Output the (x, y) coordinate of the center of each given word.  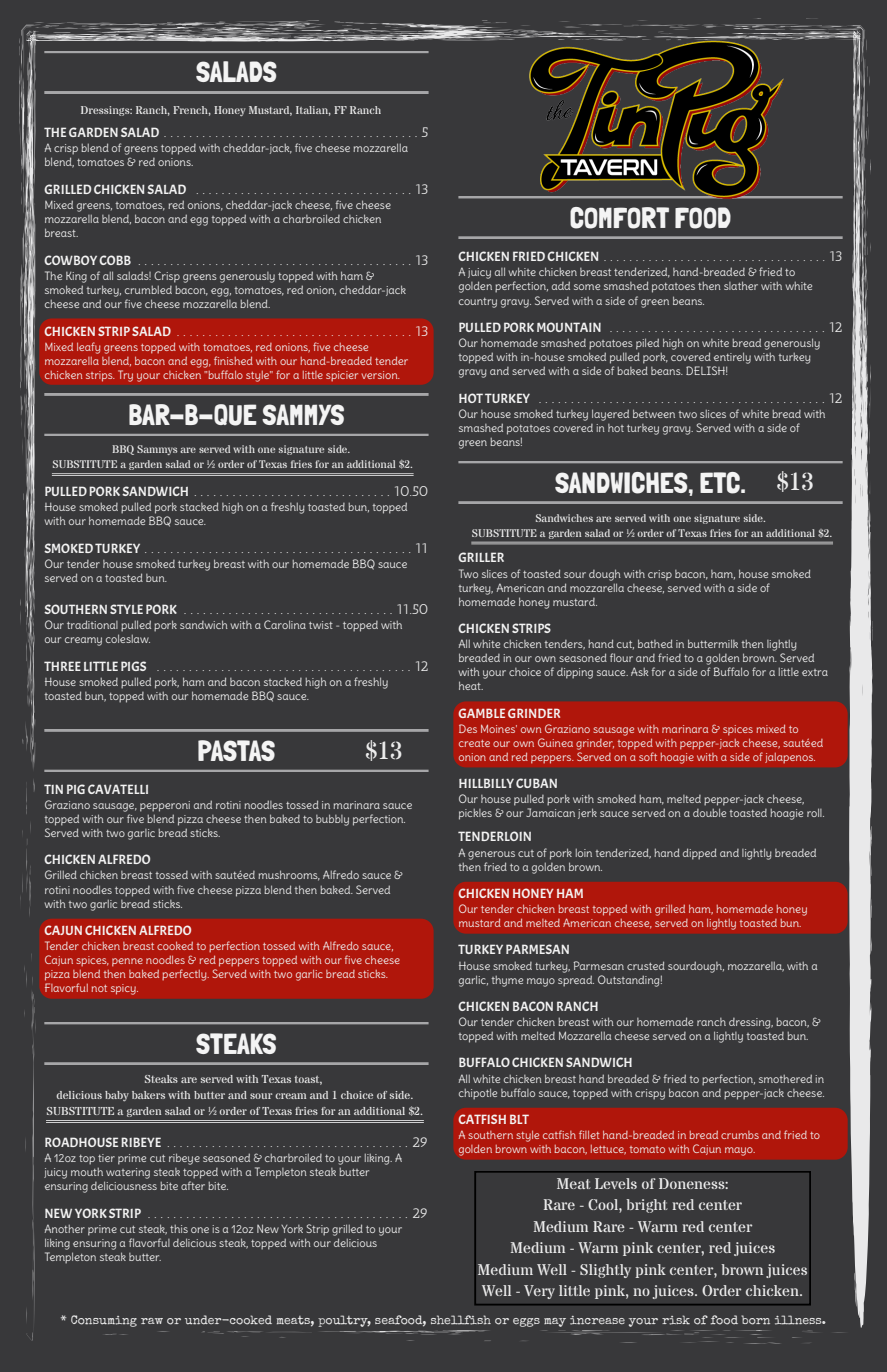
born (755, 1320)
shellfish (461, 1320)
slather (741, 285)
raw (152, 1321)
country (478, 303)
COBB (115, 260)
